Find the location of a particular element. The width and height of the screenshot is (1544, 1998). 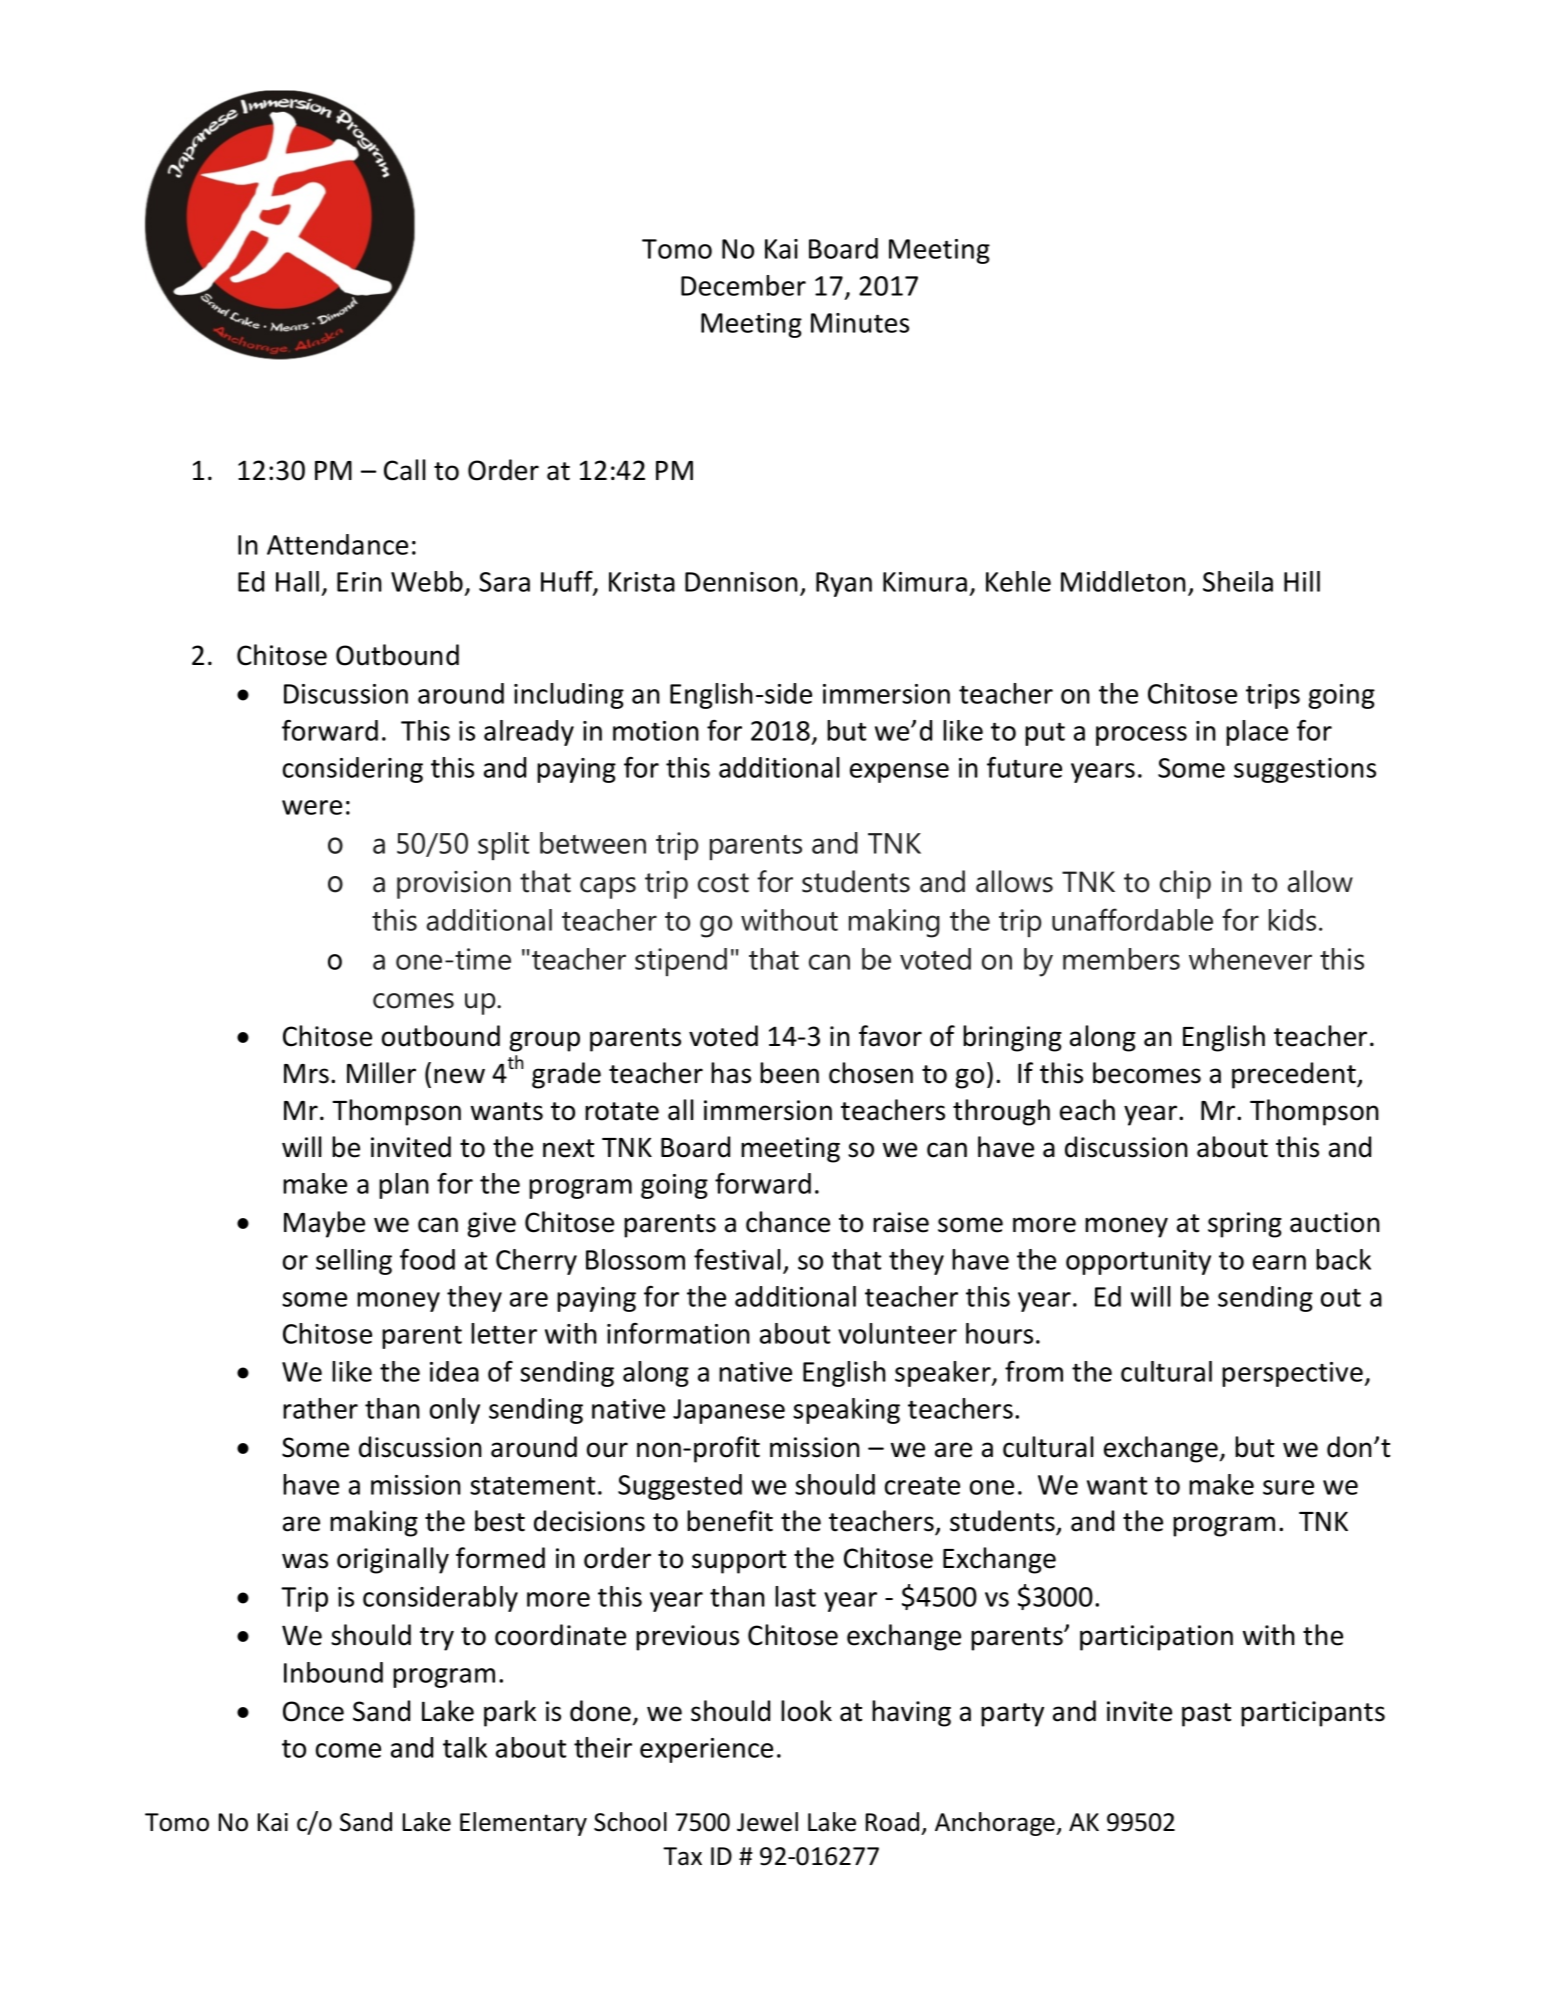

Call is located at coordinates (405, 470).
